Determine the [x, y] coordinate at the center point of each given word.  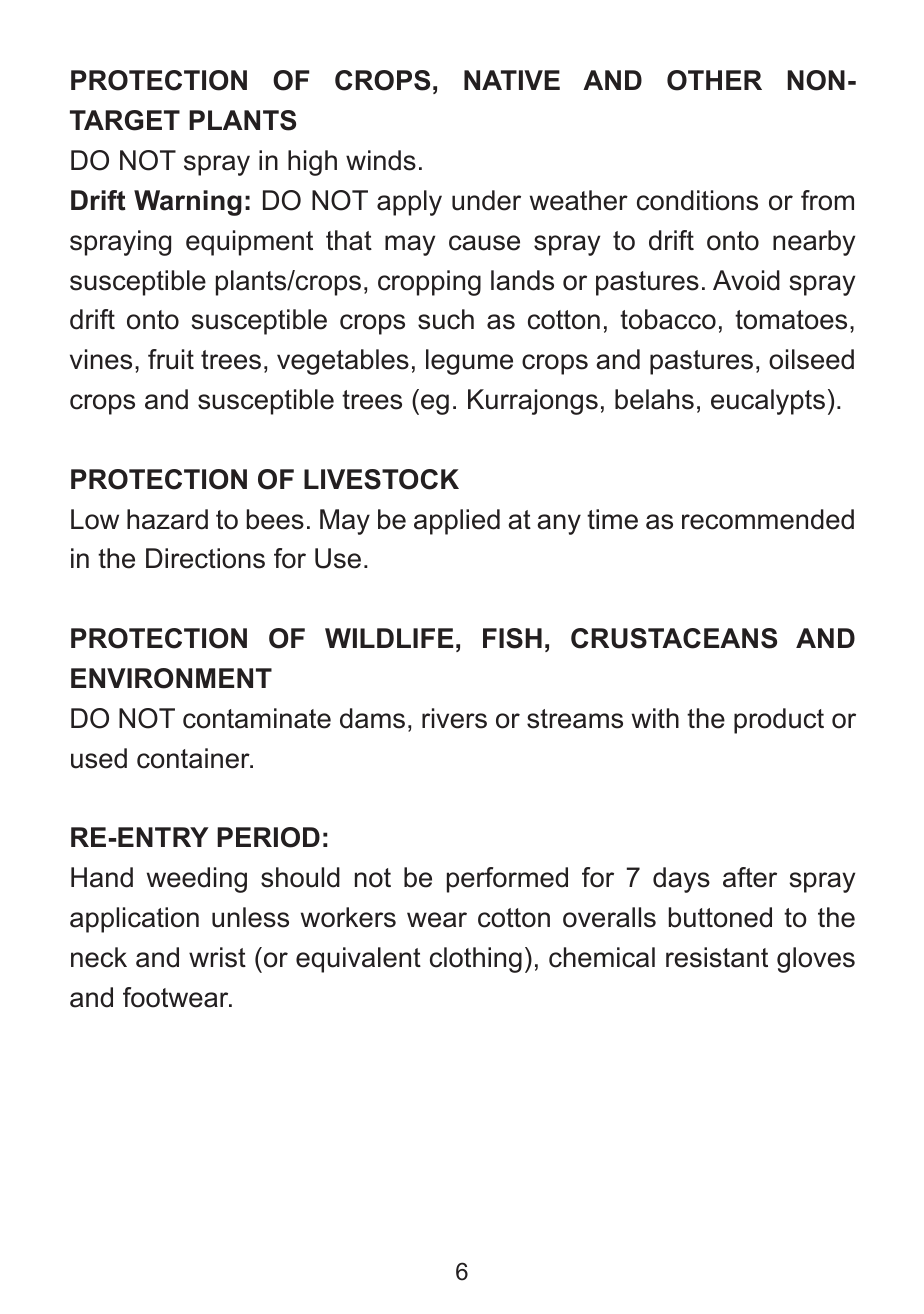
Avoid [746, 280]
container [194, 758]
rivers [454, 718]
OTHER [714, 80]
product [779, 721]
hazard [167, 519]
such [446, 319]
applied [457, 522]
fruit [171, 359]
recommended [768, 519]
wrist [217, 957]
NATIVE [512, 80]
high [312, 163]
